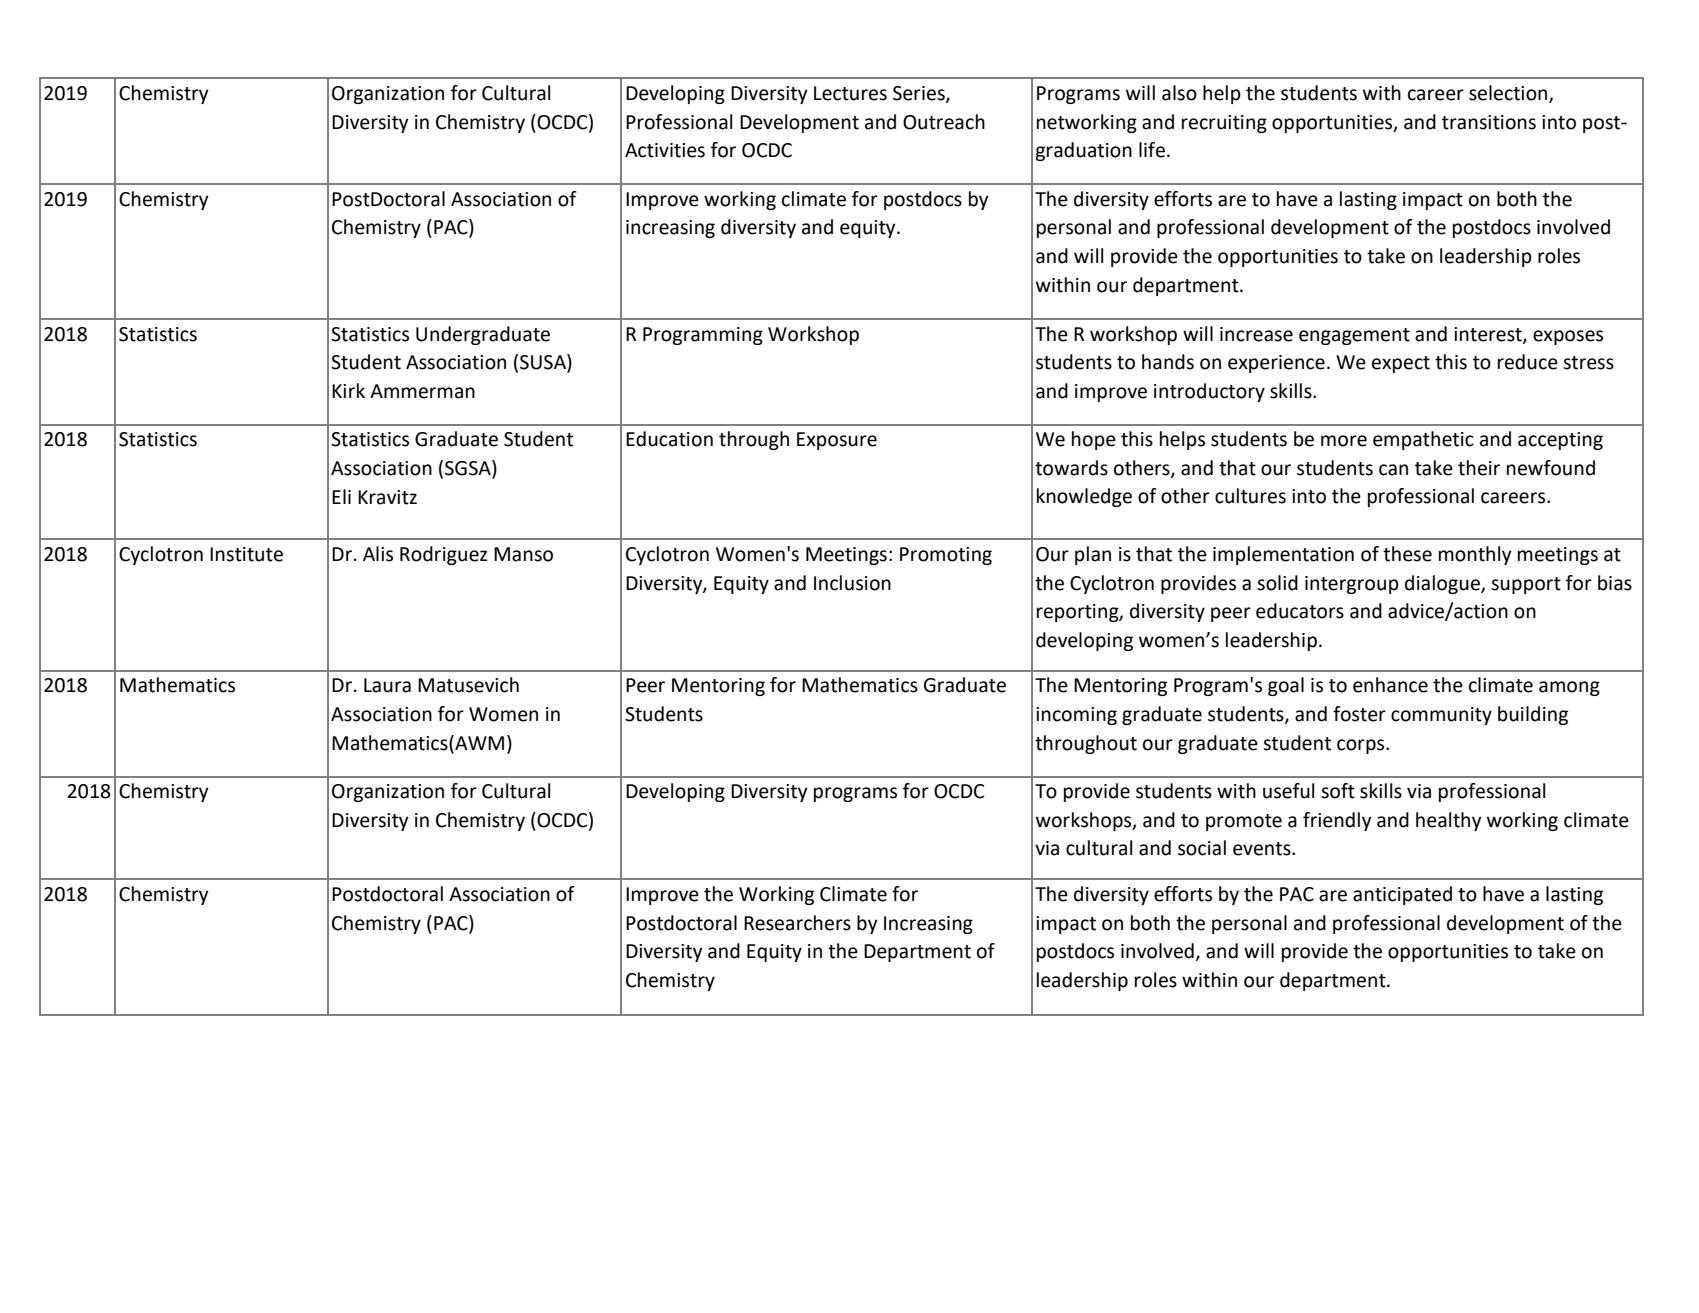 The width and height of the screenshot is (1699, 1313). What do you see at coordinates (1390, 685) in the screenshot?
I see `enhance` at bounding box center [1390, 685].
